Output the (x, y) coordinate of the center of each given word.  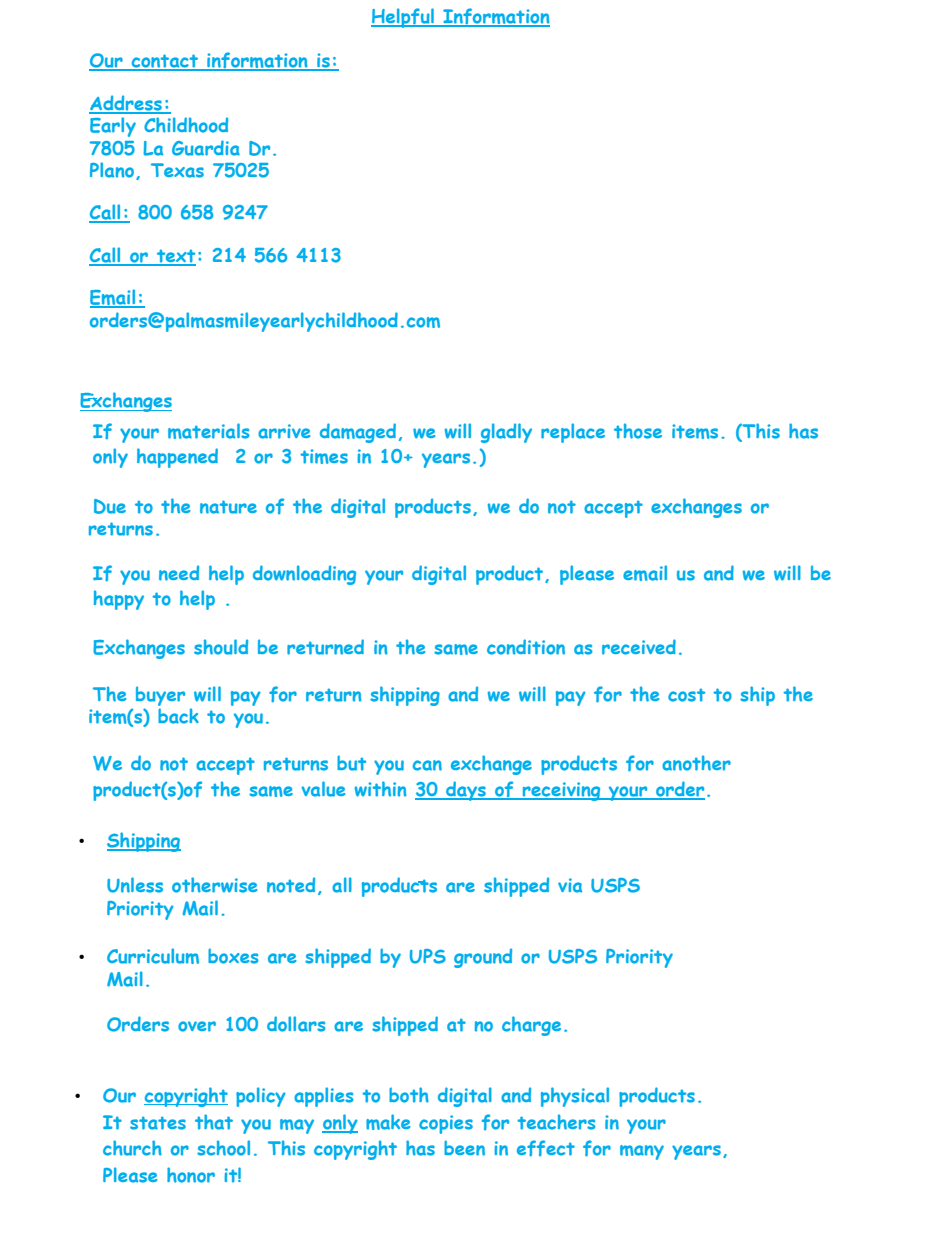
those (638, 431)
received (639, 647)
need (179, 573)
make (388, 1122)
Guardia (206, 148)
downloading (304, 575)
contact (165, 62)
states (158, 1123)
